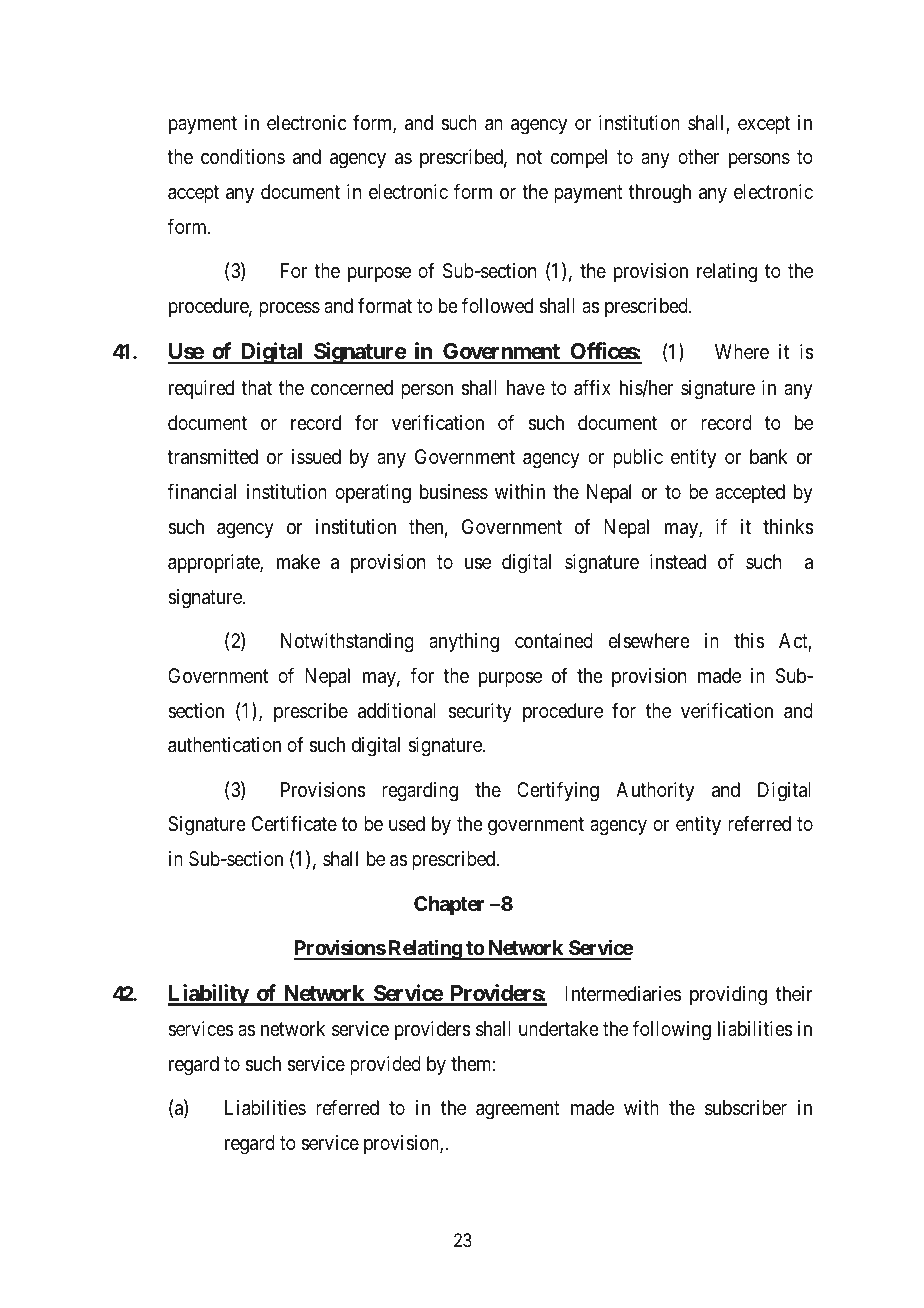 Image resolution: width=924 pixels, height=1308 pixels. Describe the element at coordinates (243, 156) in the document. I see `conditions` at that location.
